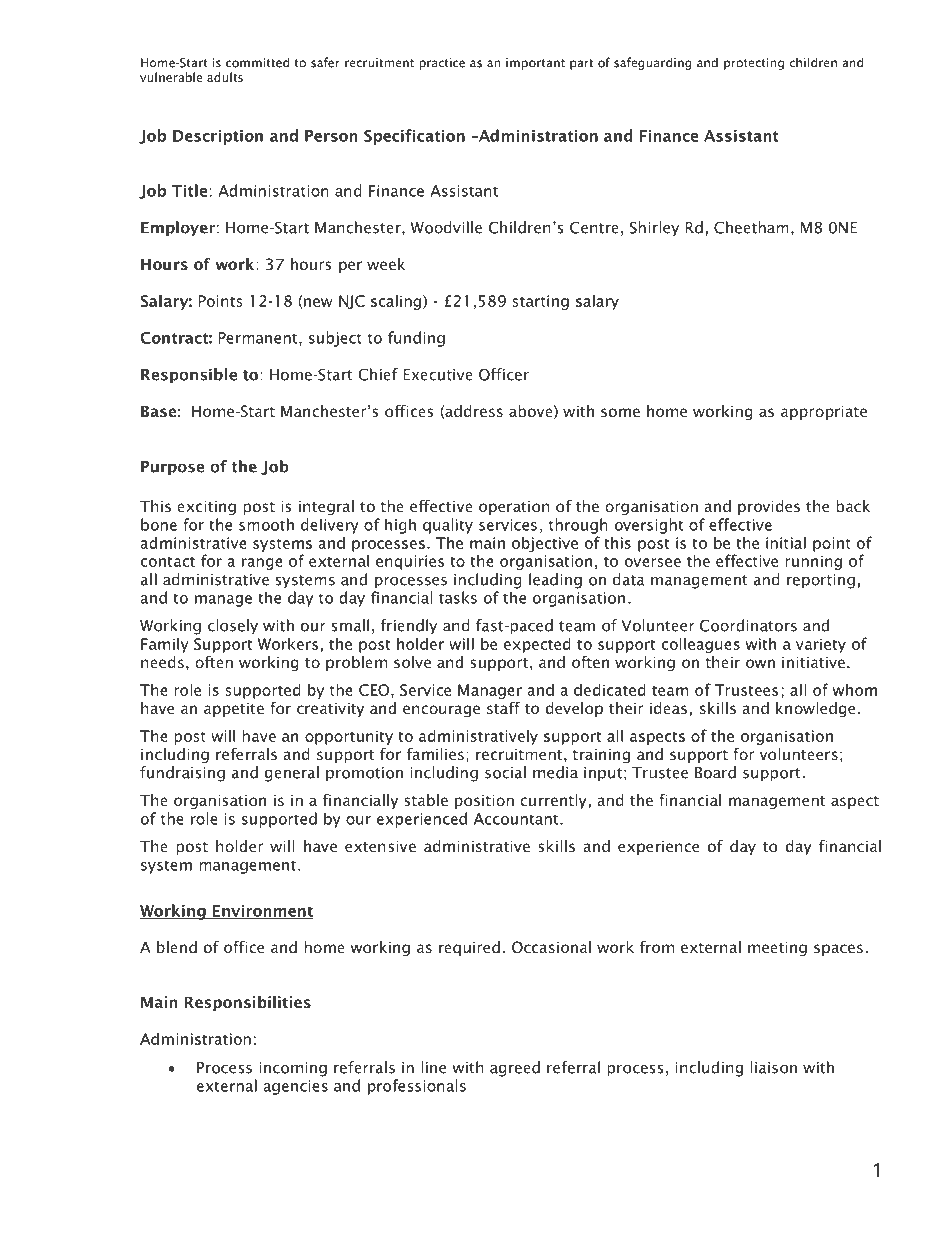 The height and width of the document is (1233, 952). What do you see at coordinates (262, 564) in the document?
I see `range` at bounding box center [262, 564].
